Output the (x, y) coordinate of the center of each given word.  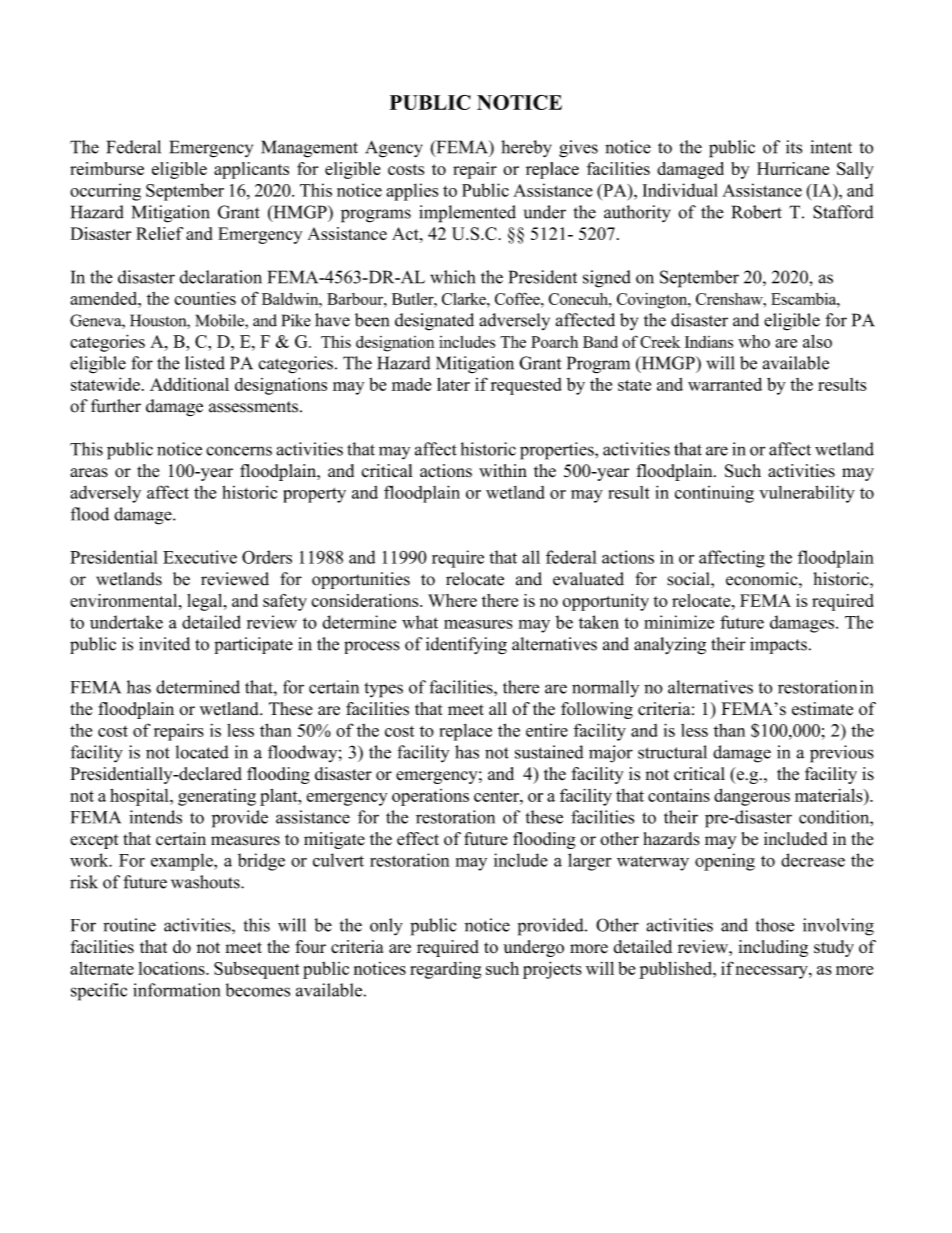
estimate (822, 709)
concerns (239, 451)
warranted (725, 384)
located (202, 752)
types (383, 690)
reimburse (107, 168)
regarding (445, 970)
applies (412, 192)
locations (172, 968)
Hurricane (793, 168)
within (503, 470)
